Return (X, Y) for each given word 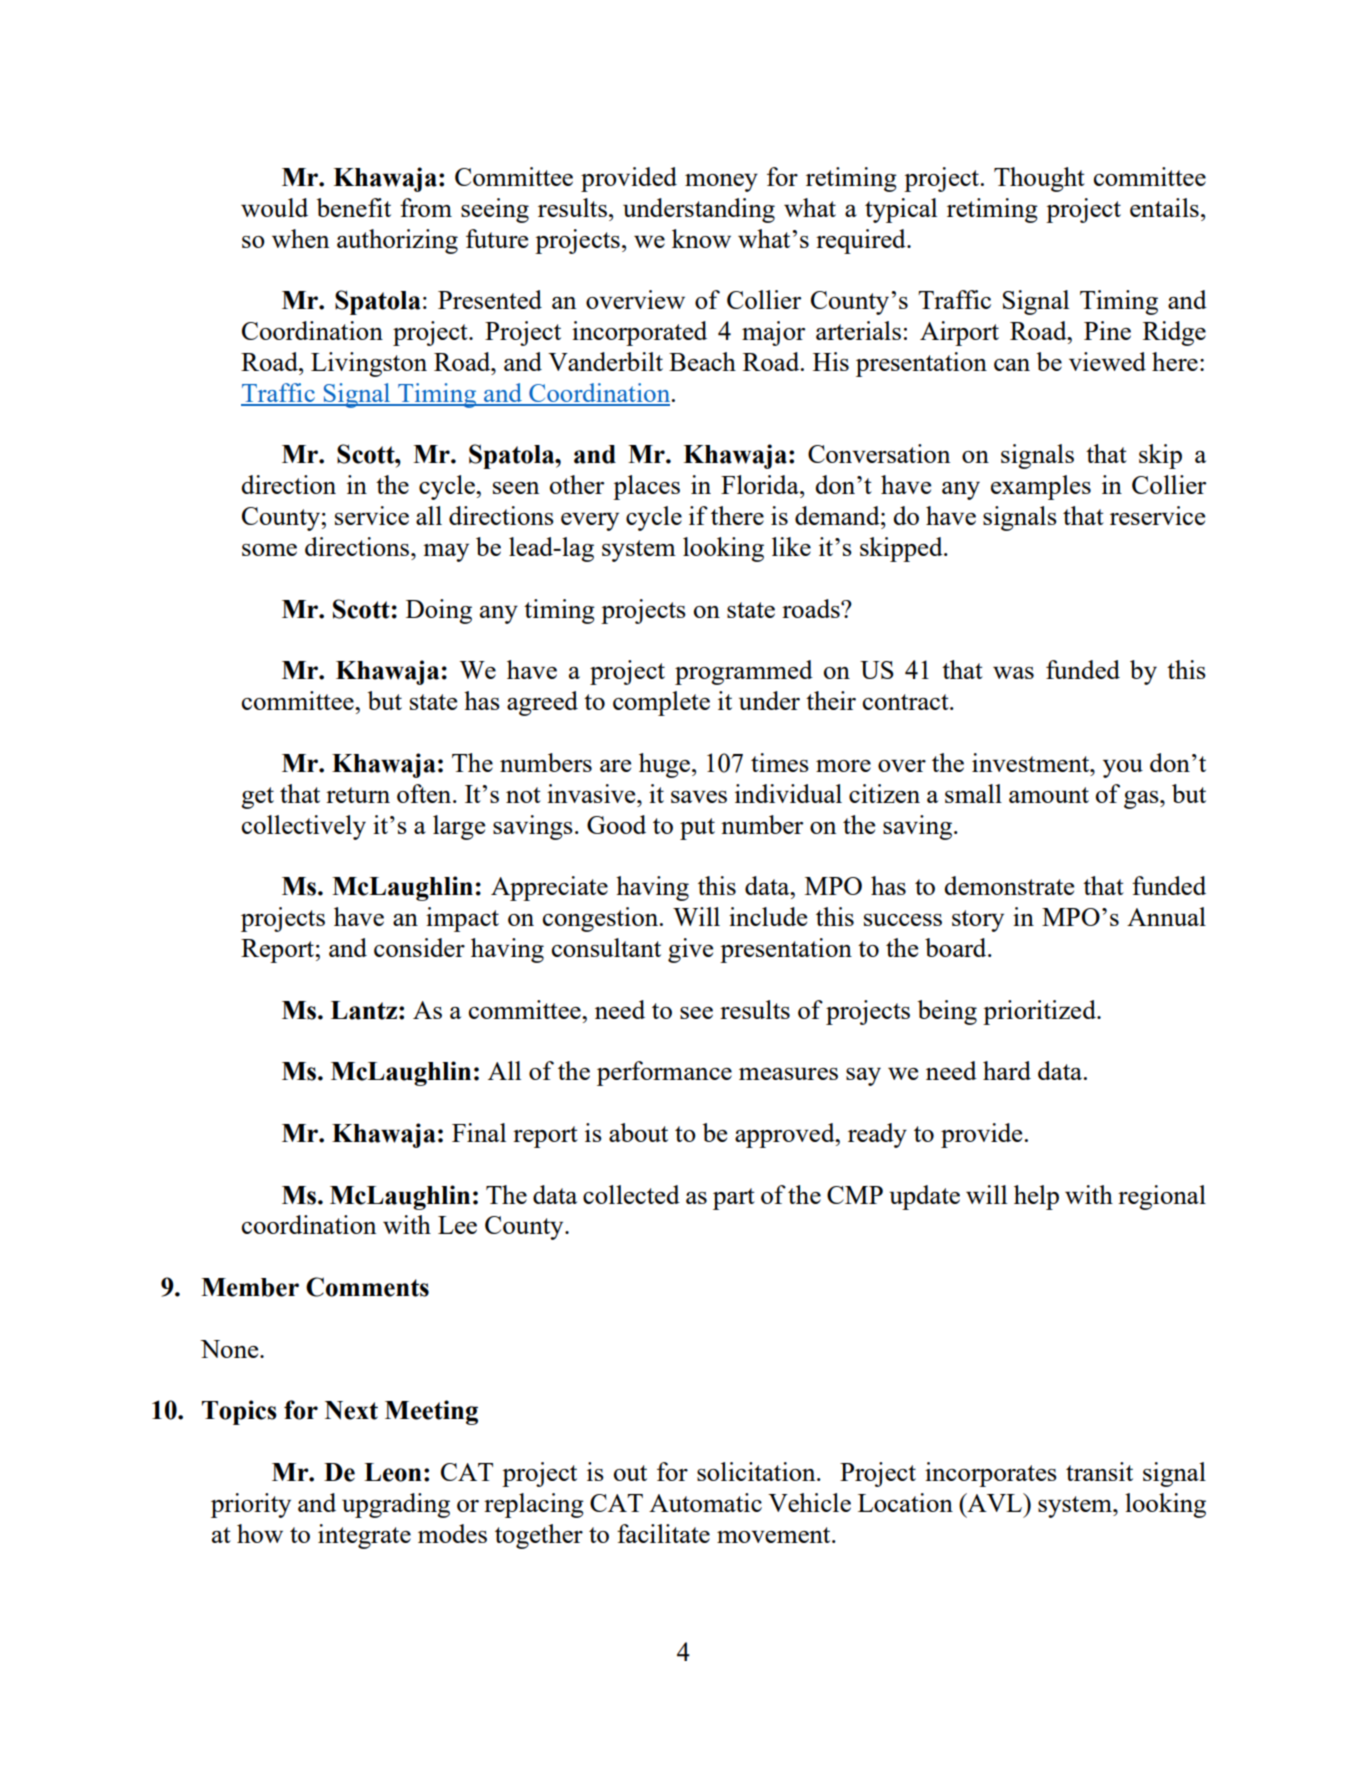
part (734, 1199)
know (701, 238)
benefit (353, 207)
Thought (1039, 179)
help (1036, 1197)
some (269, 550)
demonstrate (1009, 885)
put (697, 829)
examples (1041, 487)
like (791, 546)
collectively (304, 827)
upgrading (396, 1505)
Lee (457, 1225)
